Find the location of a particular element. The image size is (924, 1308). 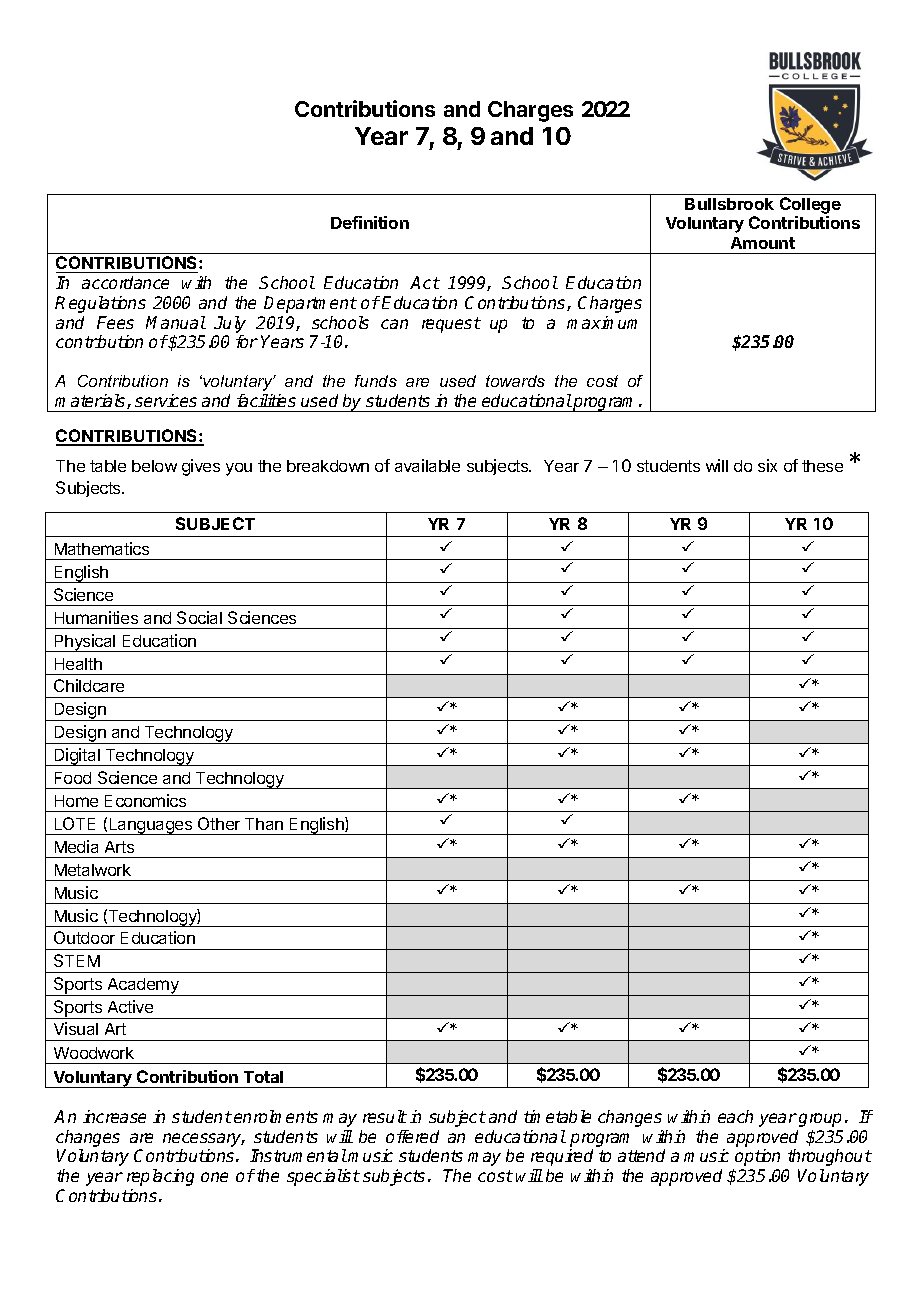

Childcare is located at coordinates (89, 685).
